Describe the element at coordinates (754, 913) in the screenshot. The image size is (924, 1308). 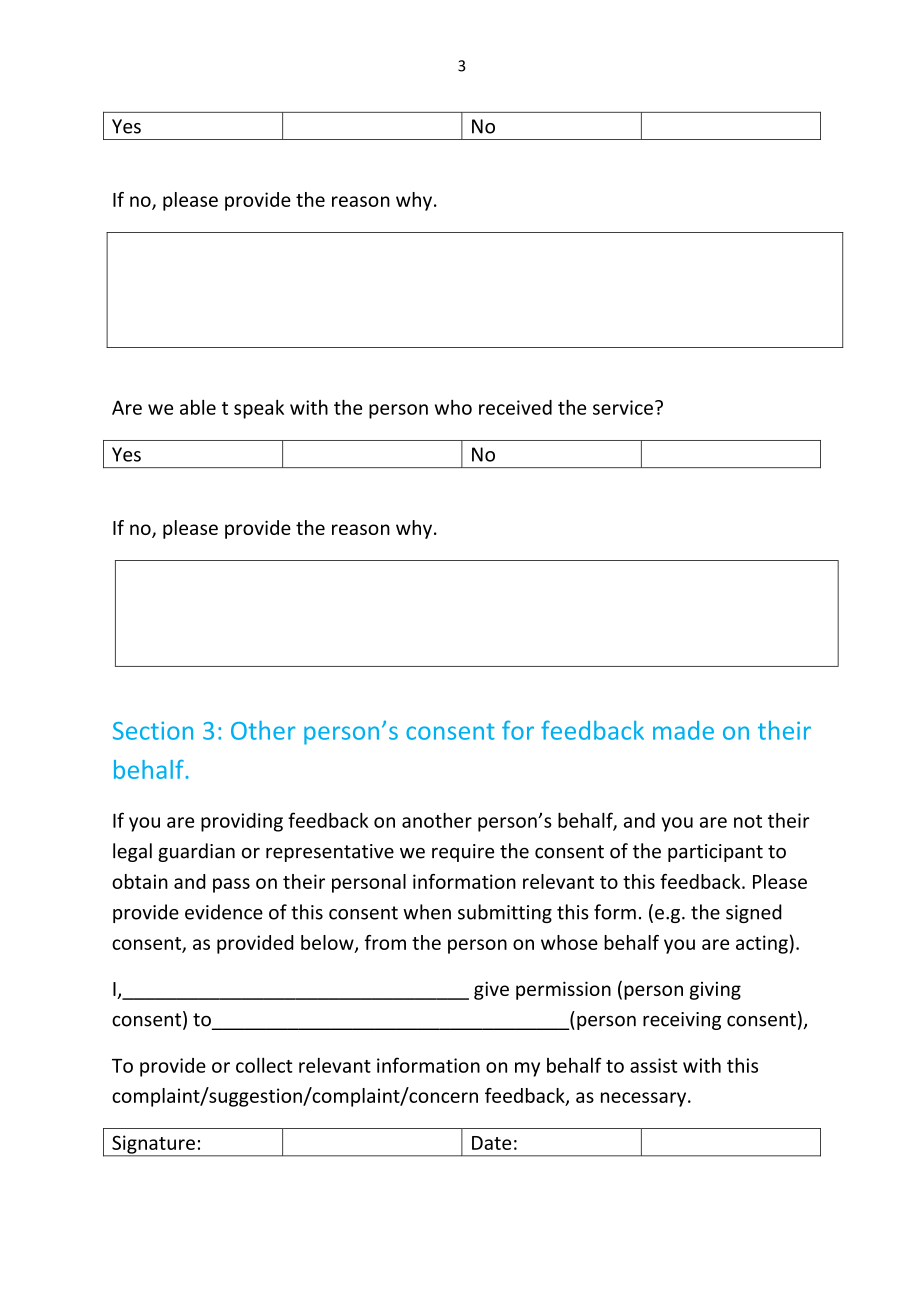
I see `signed` at that location.
